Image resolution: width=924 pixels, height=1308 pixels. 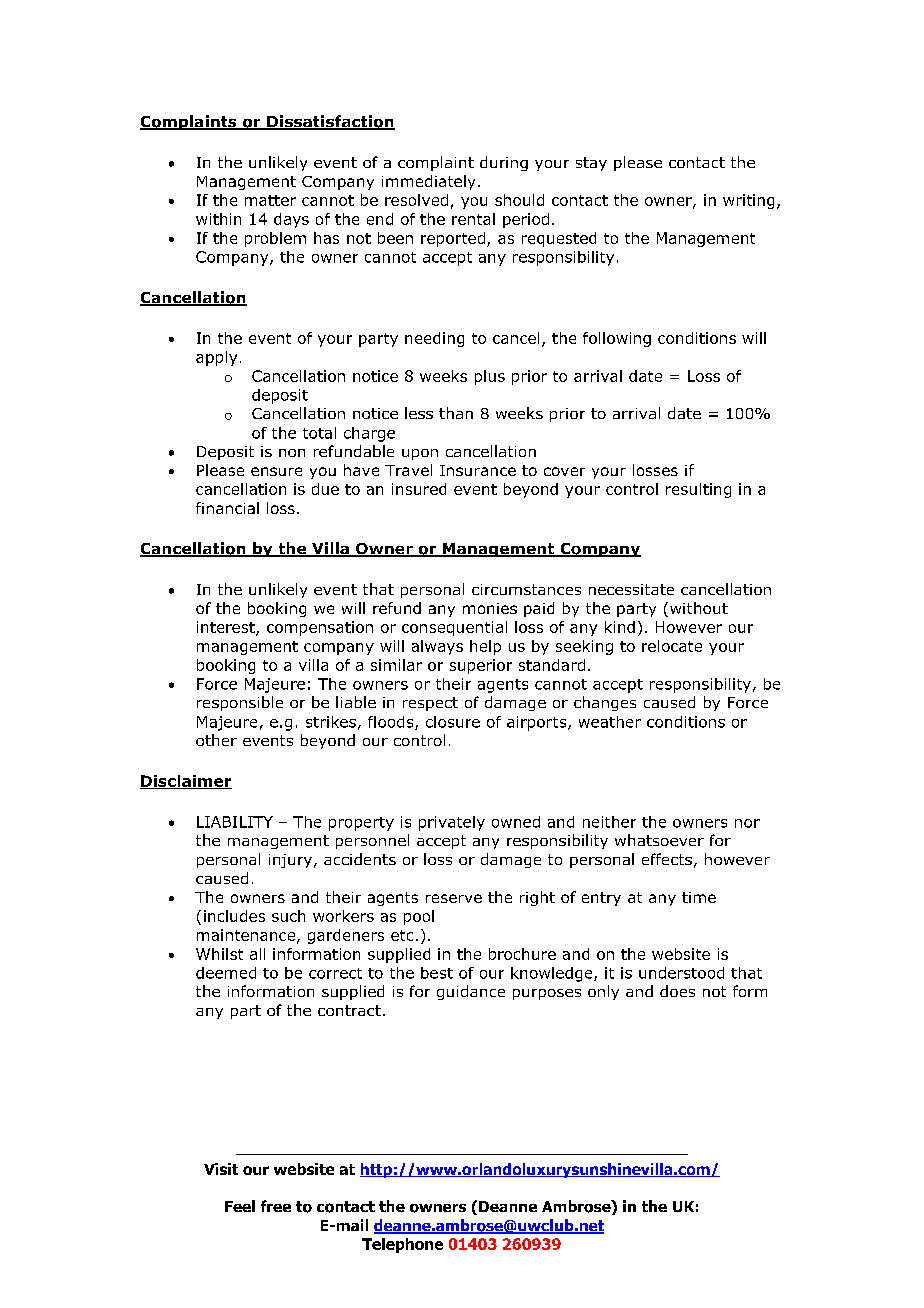 I want to click on writing, so click(x=748, y=201).
